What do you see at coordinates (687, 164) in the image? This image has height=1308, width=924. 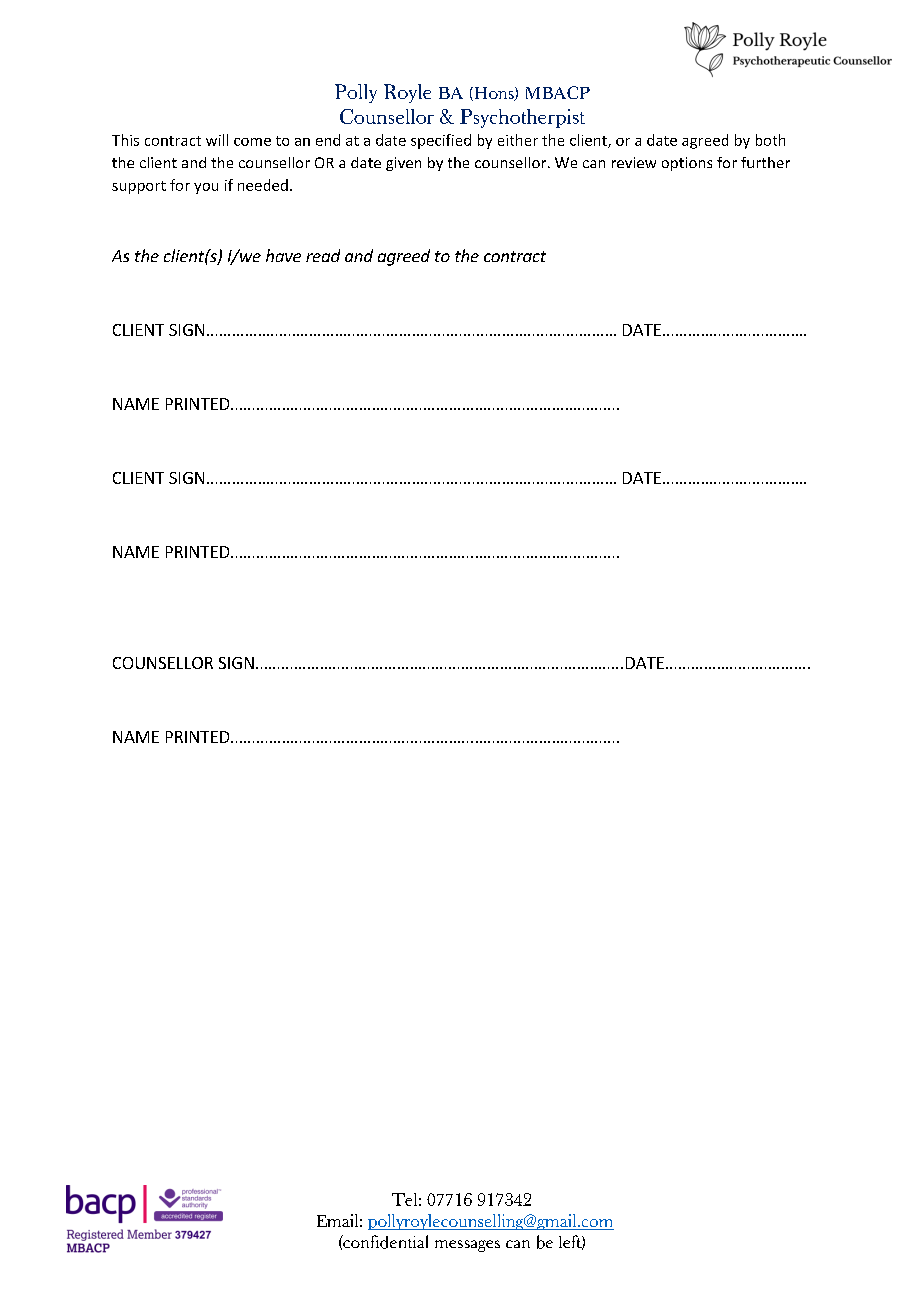 I see `options` at bounding box center [687, 164].
